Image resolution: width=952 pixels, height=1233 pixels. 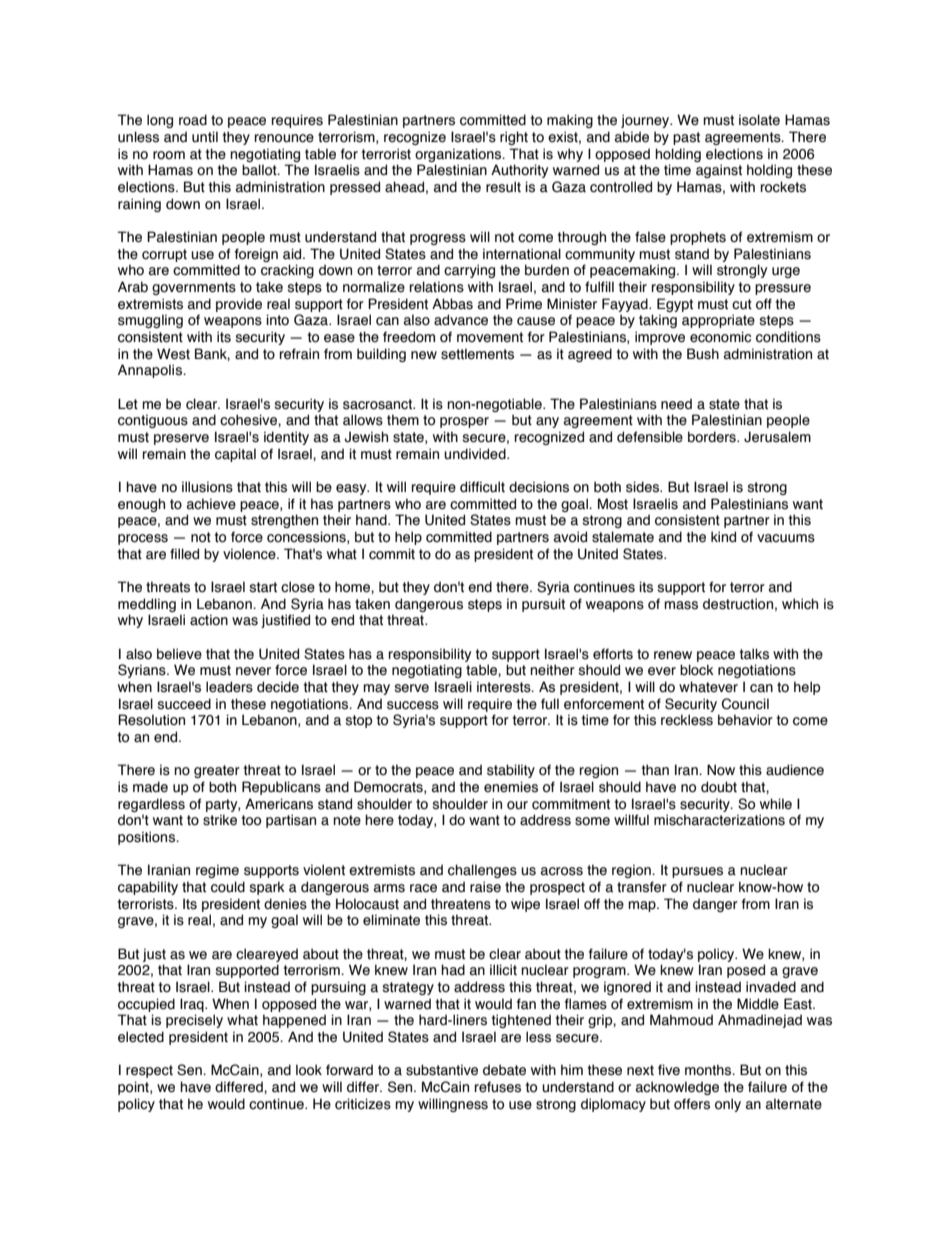 What do you see at coordinates (205, 137) in the image?
I see `until` at bounding box center [205, 137].
